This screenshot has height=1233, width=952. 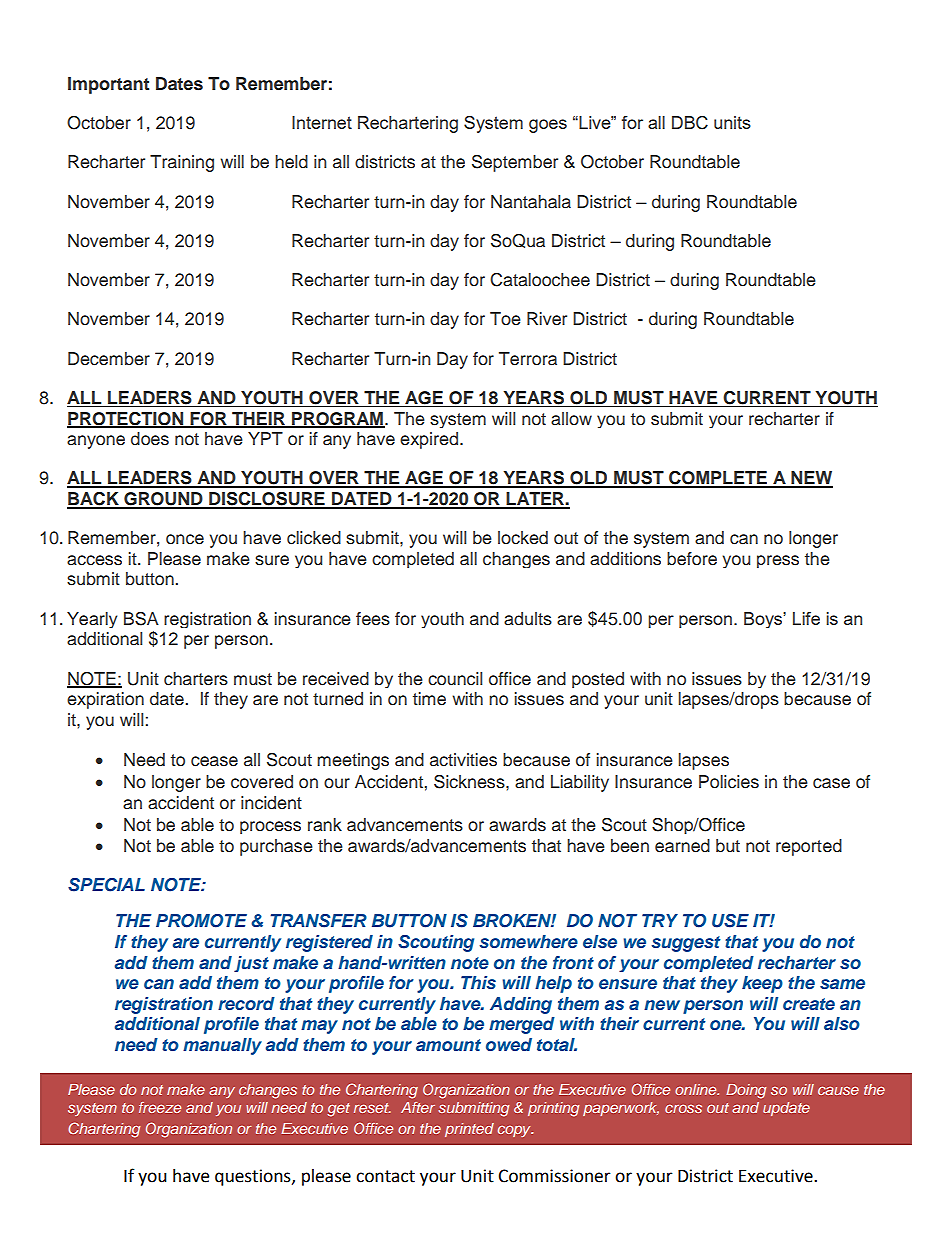 I want to click on freeze, so click(x=160, y=1107).
